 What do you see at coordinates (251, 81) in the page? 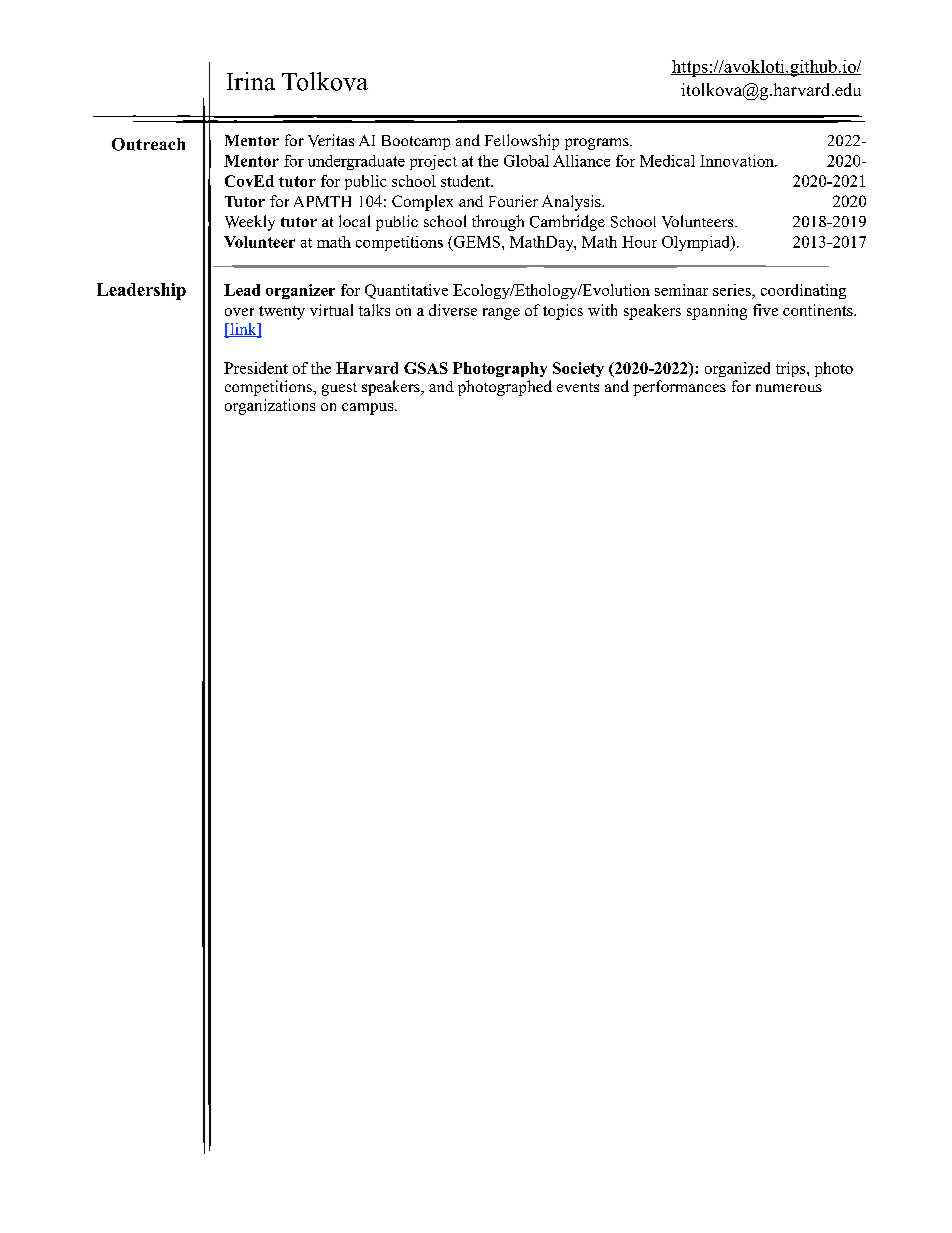
I see `Irina` at bounding box center [251, 81].
